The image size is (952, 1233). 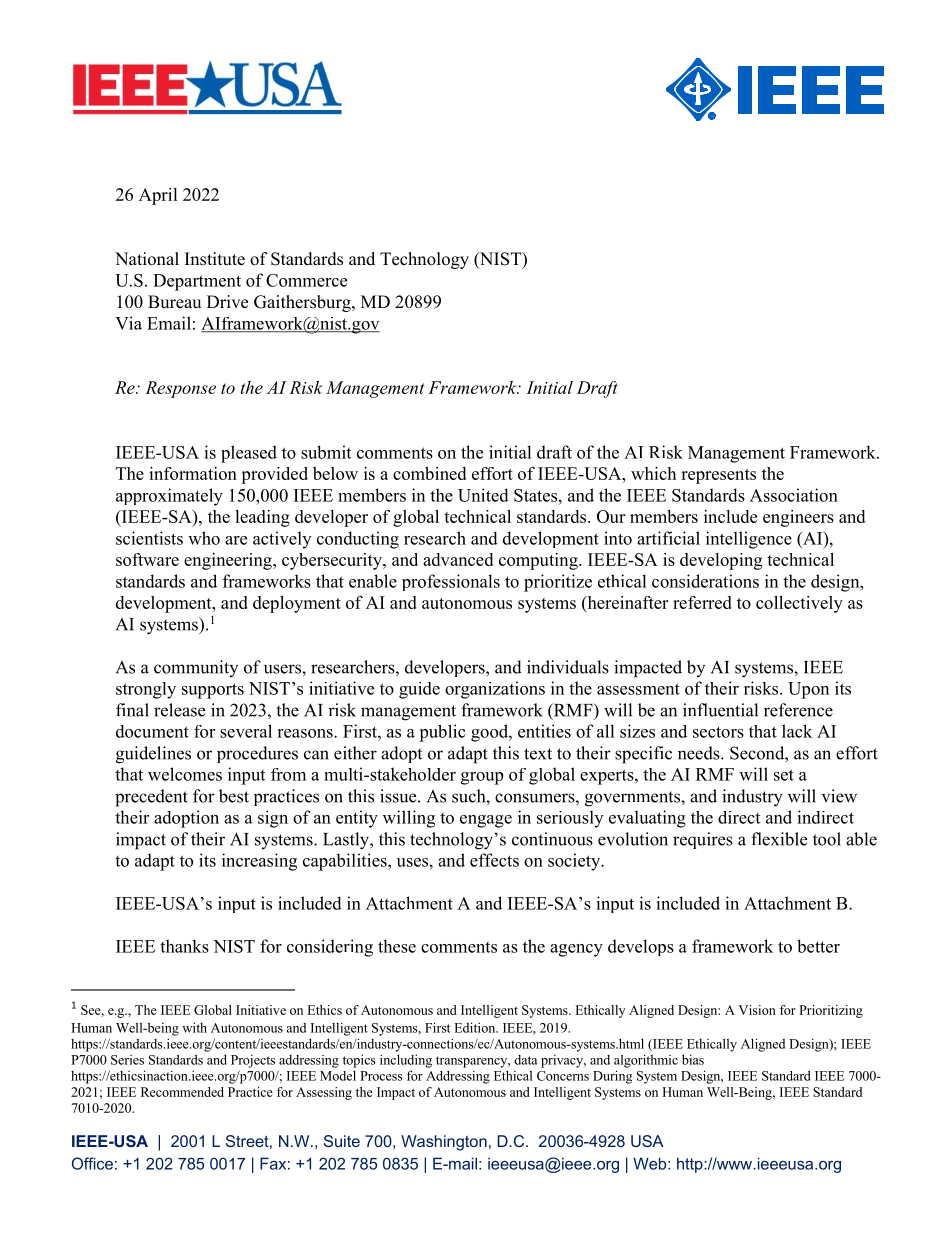 What do you see at coordinates (458, 559) in the screenshot?
I see `advanced` at bounding box center [458, 559].
